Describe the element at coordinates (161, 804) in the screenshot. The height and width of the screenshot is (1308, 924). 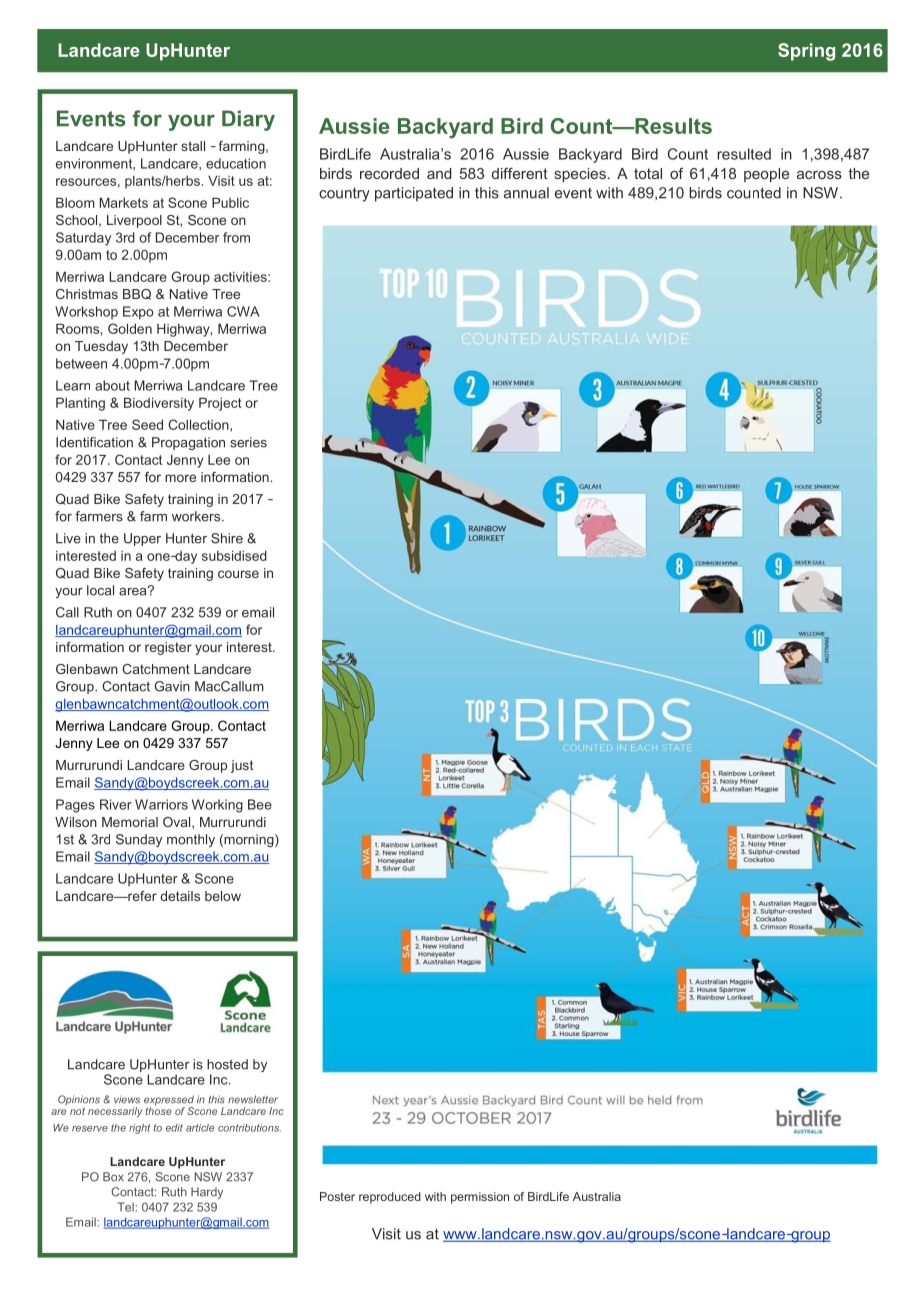
I see `Warriors` at that location.
